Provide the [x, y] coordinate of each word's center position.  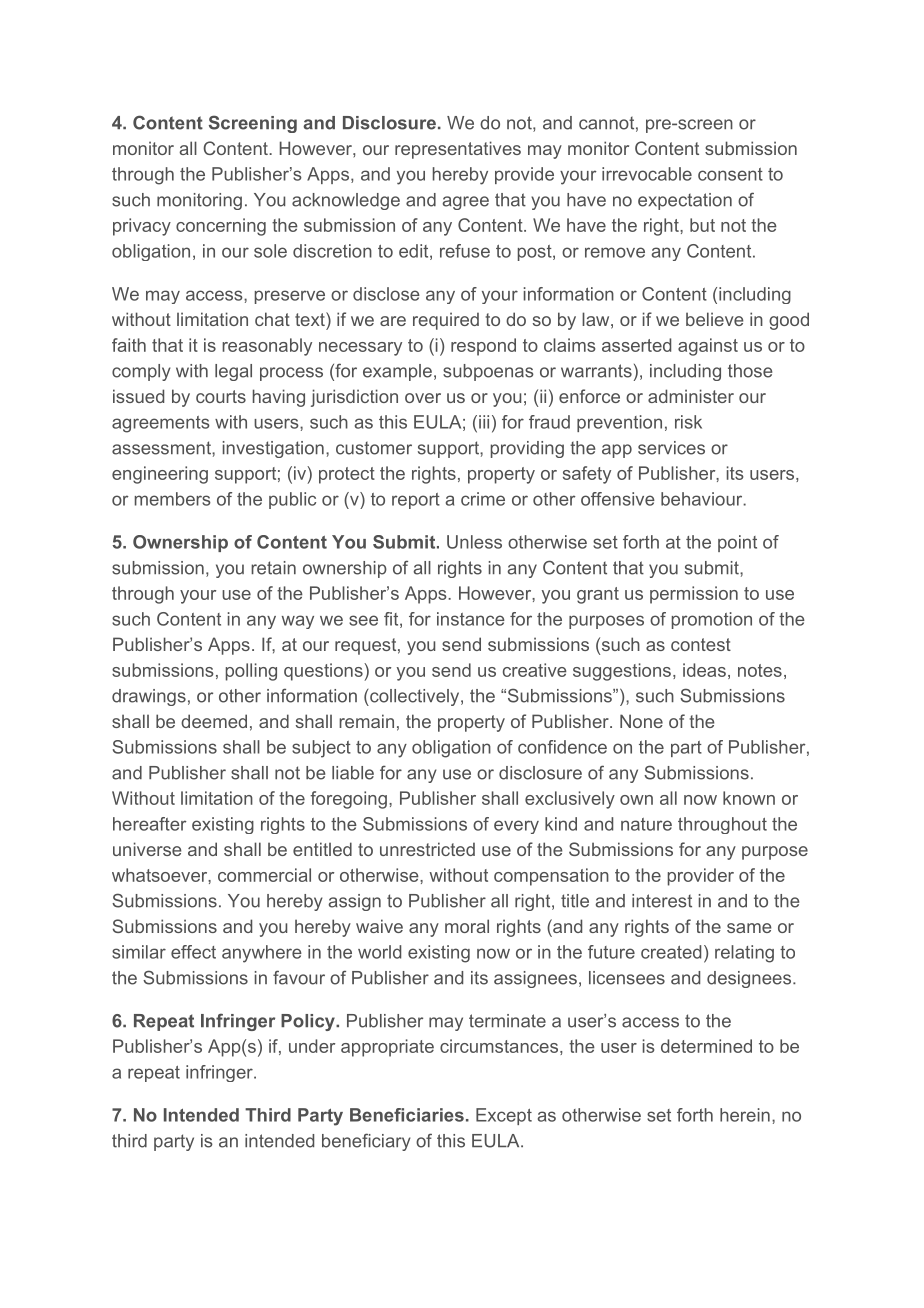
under [312, 1046]
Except [504, 1116]
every [516, 827]
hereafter [150, 824]
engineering [160, 475]
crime [483, 499]
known [749, 798]
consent [730, 174]
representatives [458, 150]
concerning [221, 227]
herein [745, 1115]
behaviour [702, 499]
